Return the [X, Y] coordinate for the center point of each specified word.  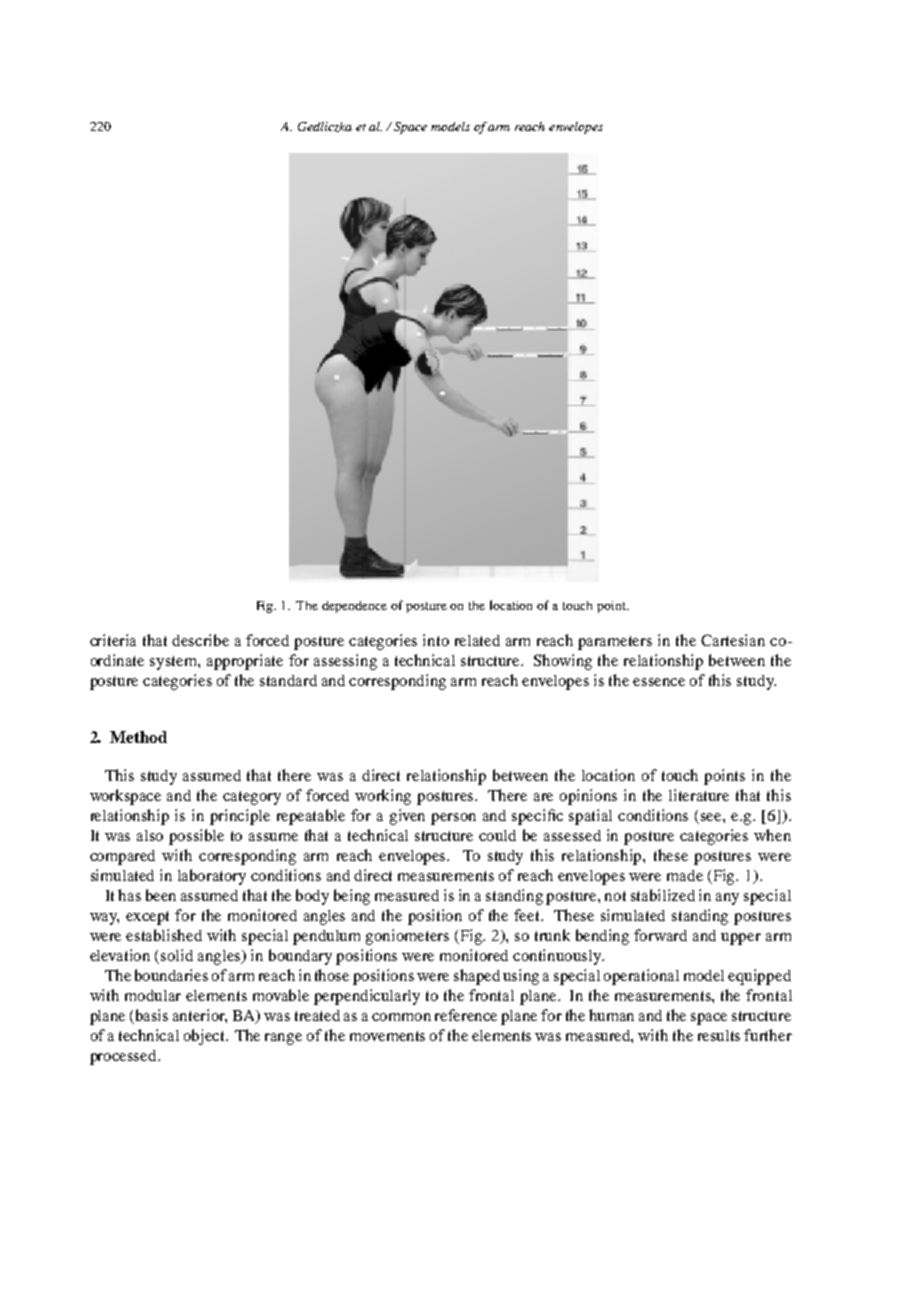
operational [641, 977]
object [206, 1037]
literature [699, 795]
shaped [477, 977]
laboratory [212, 877]
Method [138, 737]
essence [659, 682]
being [352, 897]
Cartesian [733, 640]
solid [177, 955]
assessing [345, 662]
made [685, 875]
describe [200, 640]
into [436, 640]
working [383, 797]
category [252, 798]
